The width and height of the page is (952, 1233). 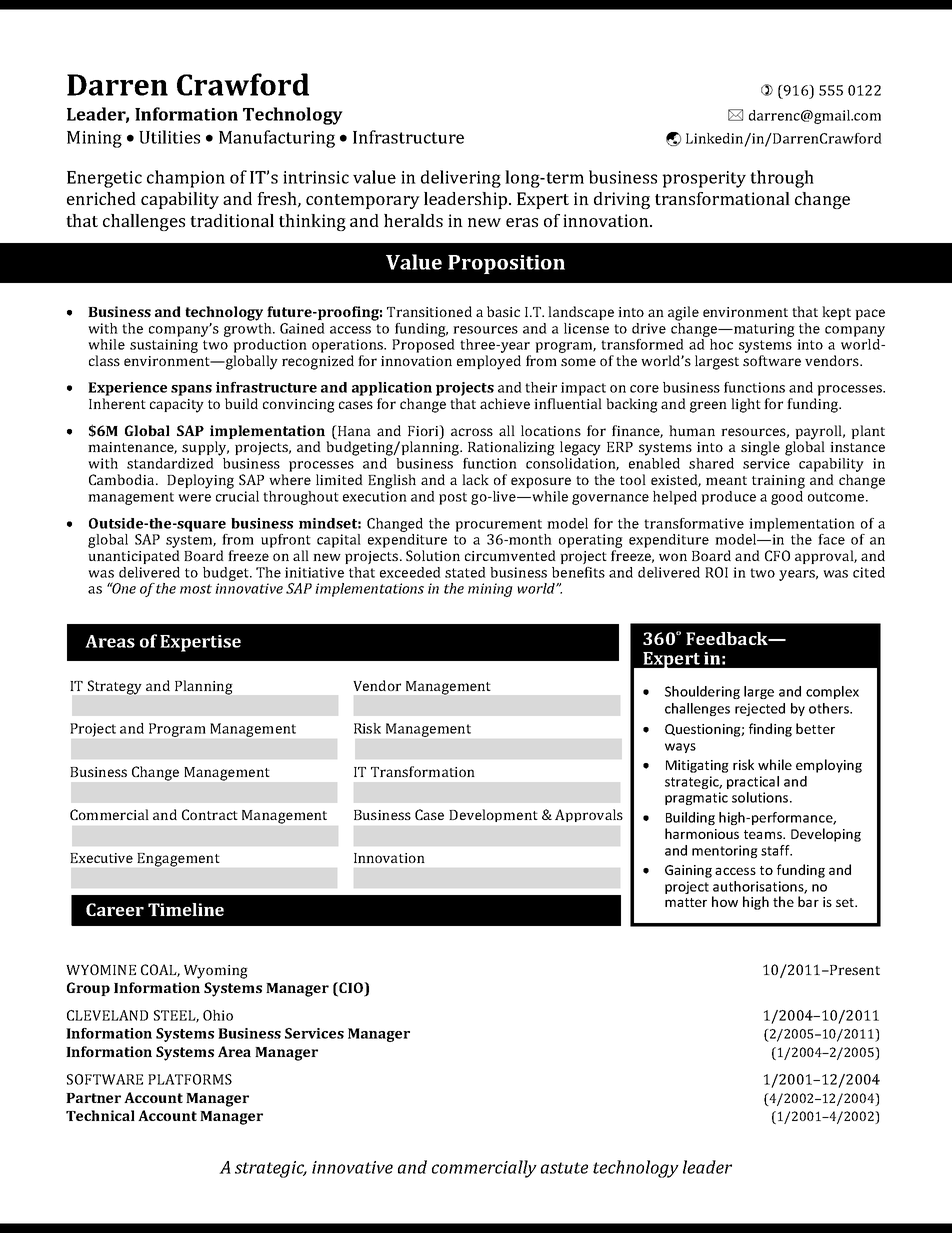 I want to click on bar, so click(x=808, y=901).
